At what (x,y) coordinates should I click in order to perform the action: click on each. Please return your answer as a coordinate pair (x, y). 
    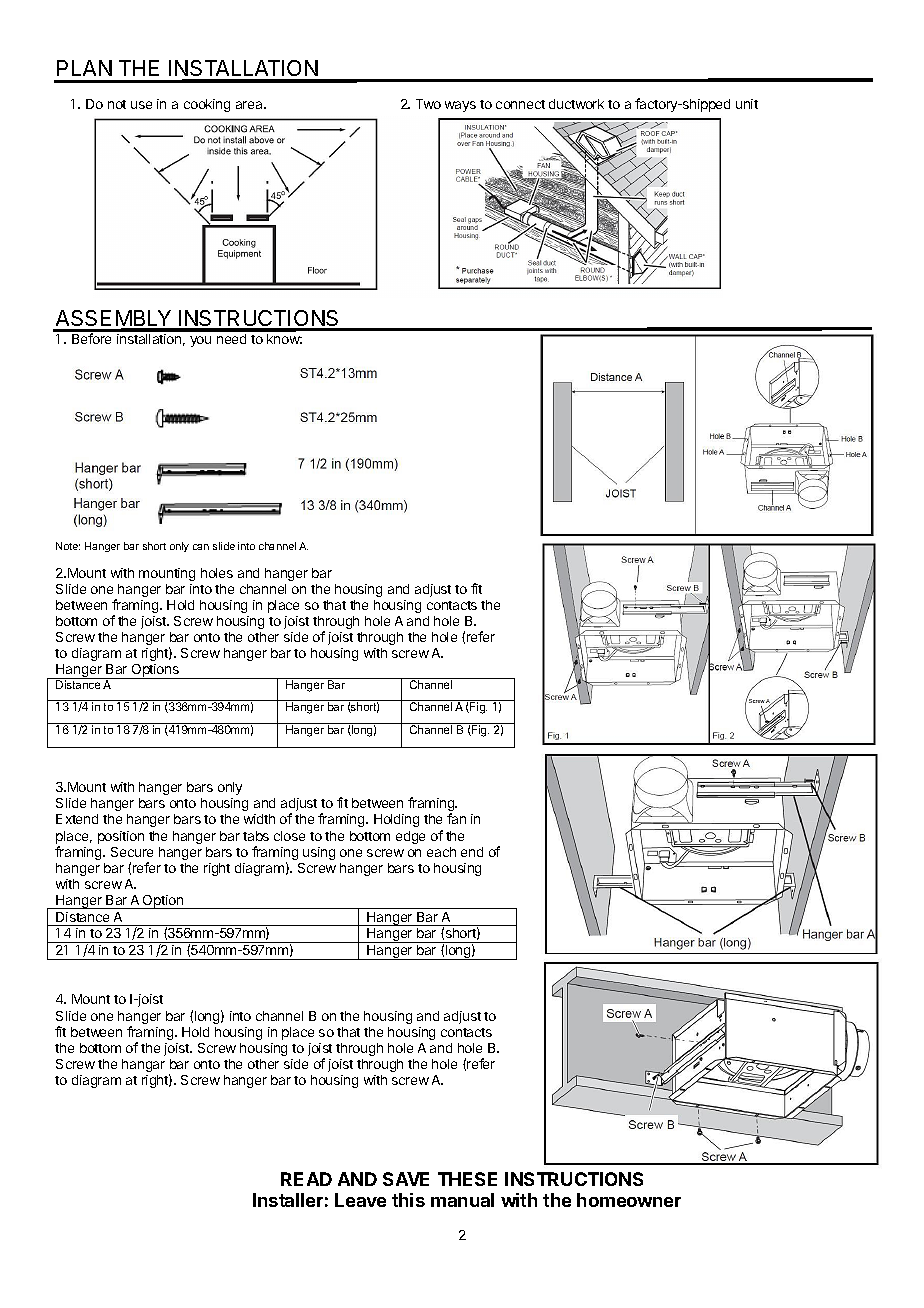
    Looking at the image, I should click on (441, 852).
